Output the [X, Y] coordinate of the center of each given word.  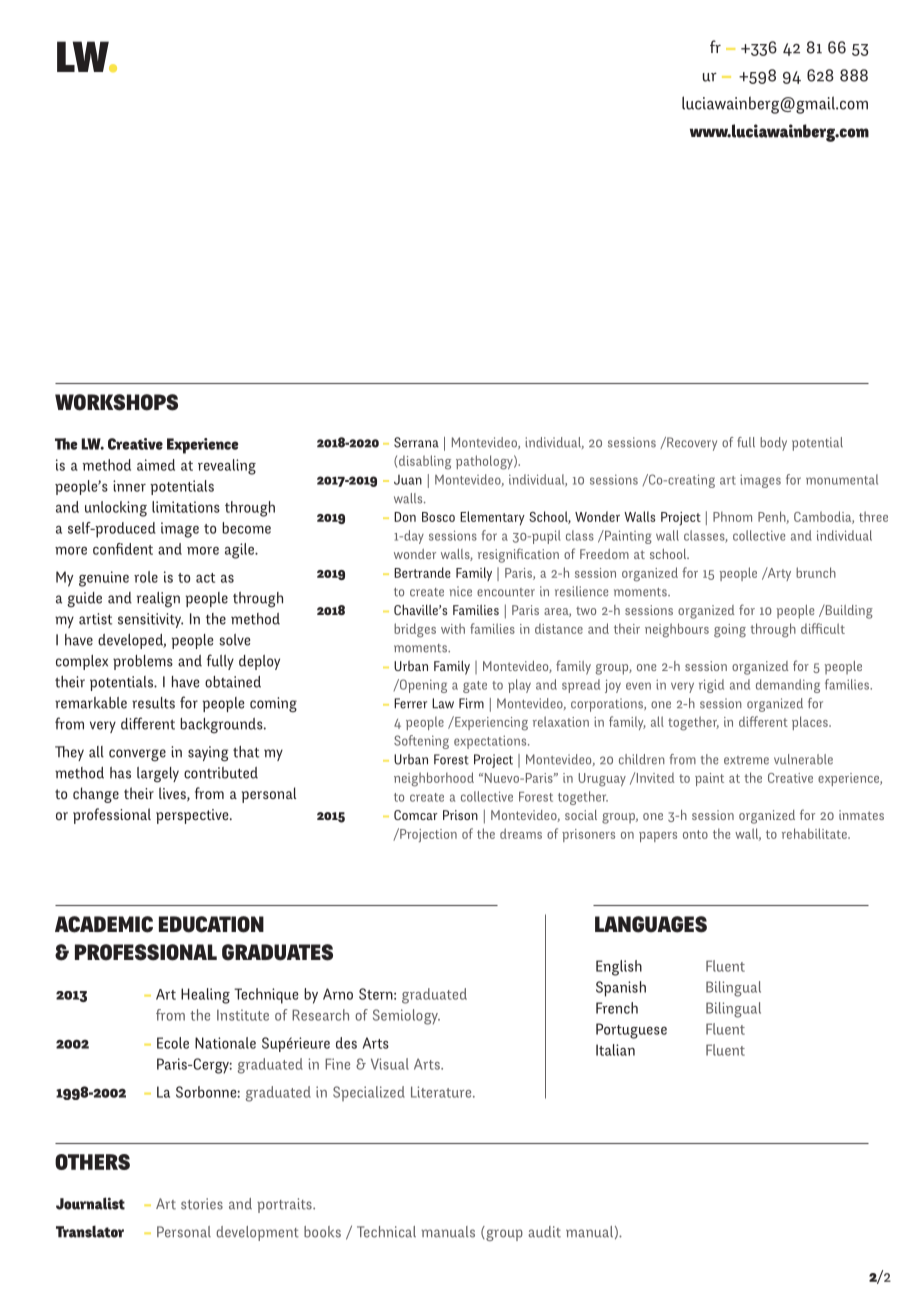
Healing [205, 996]
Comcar [416, 815]
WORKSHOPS [116, 402]
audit [544, 1232]
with [453, 628]
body [773, 444]
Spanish [621, 989]
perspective [193, 816]
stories [202, 1204]
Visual [390, 1064]
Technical [386, 1232]
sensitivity [150, 620]
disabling [425, 462]
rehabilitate [815, 833]
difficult [823, 628]
